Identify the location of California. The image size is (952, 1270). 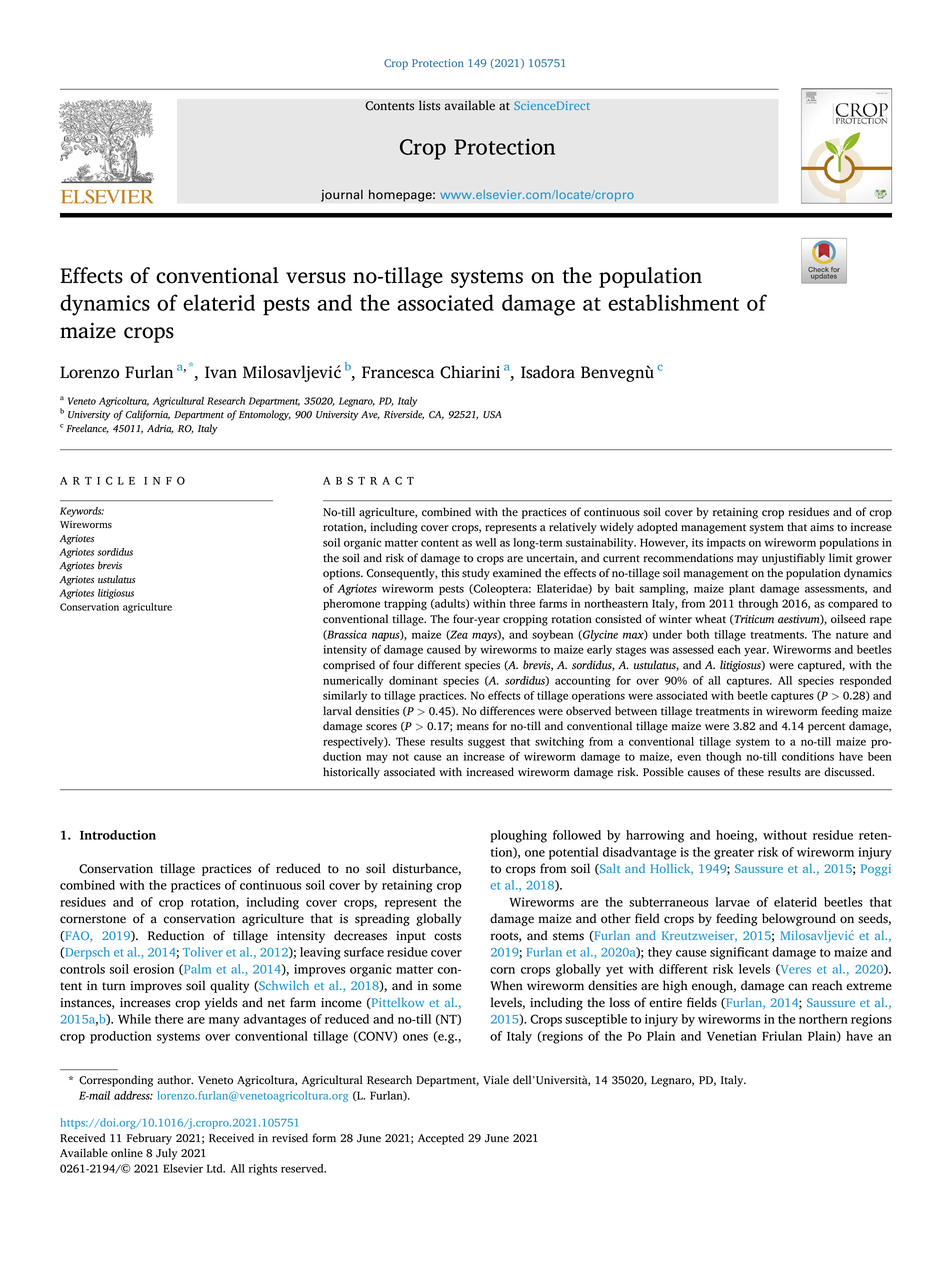
(148, 415).
